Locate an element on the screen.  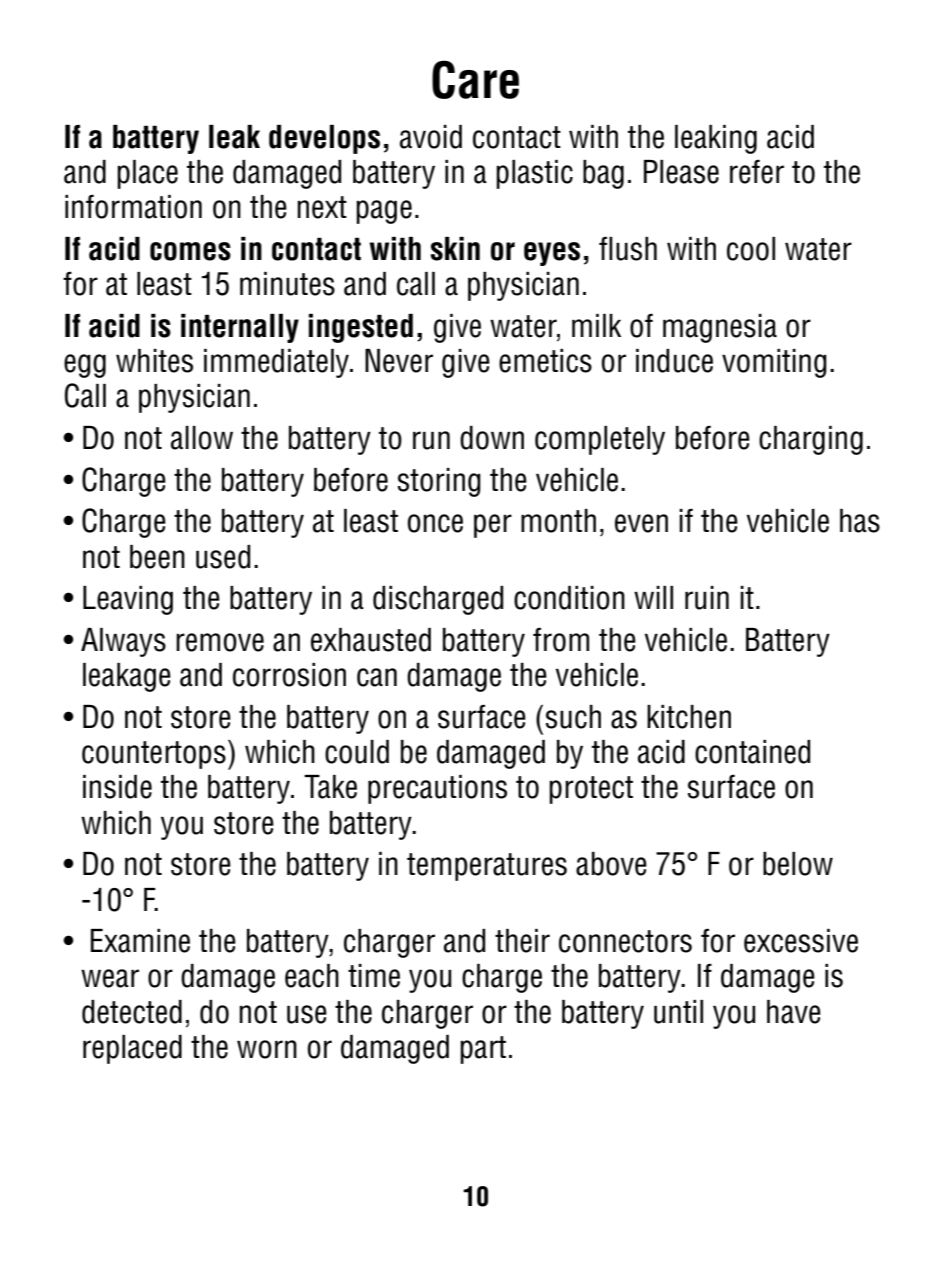
refer is located at coordinates (757, 171).
